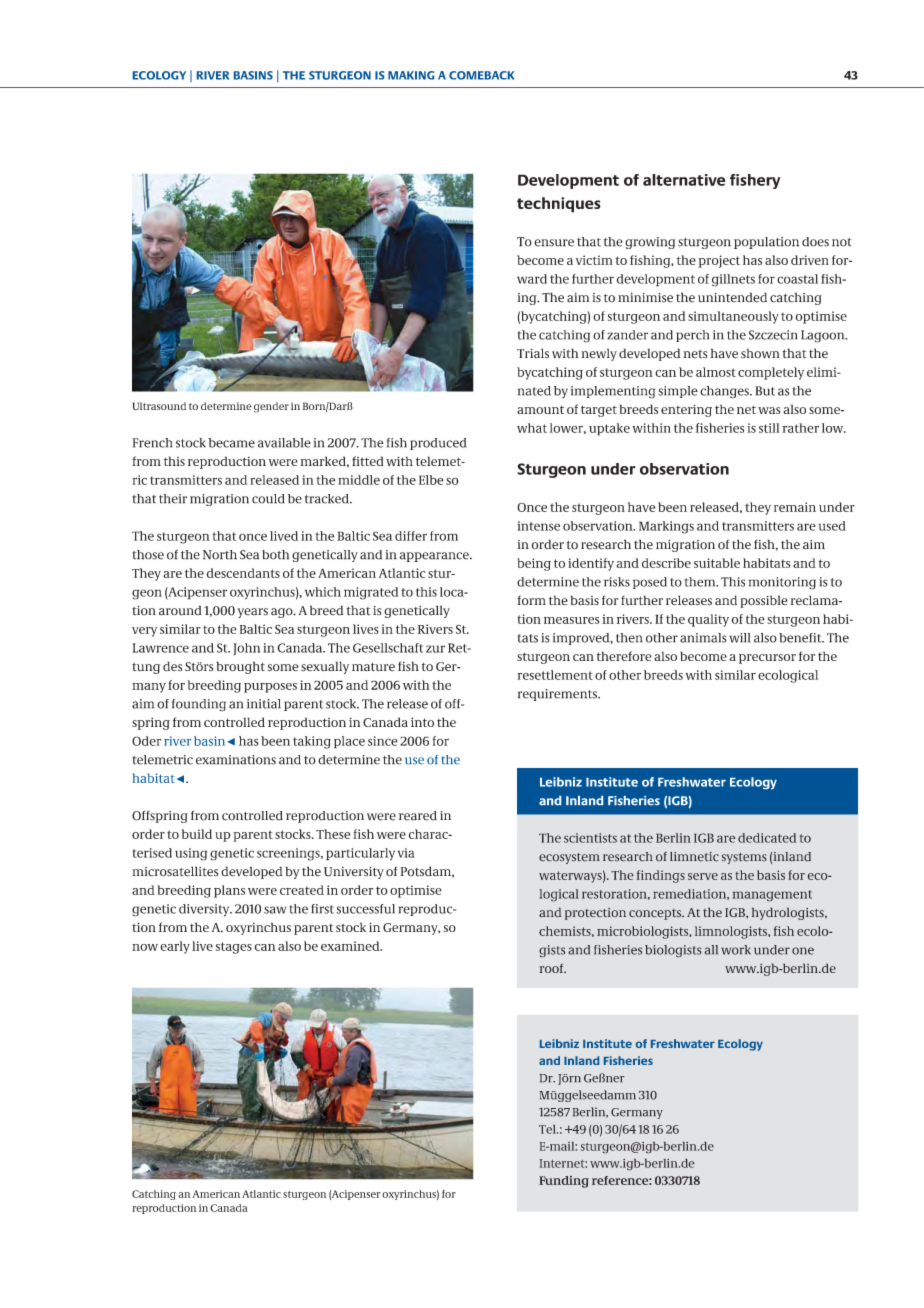 The image size is (924, 1308). What do you see at coordinates (481, 75) in the document?
I see `COMEBACK` at bounding box center [481, 75].
